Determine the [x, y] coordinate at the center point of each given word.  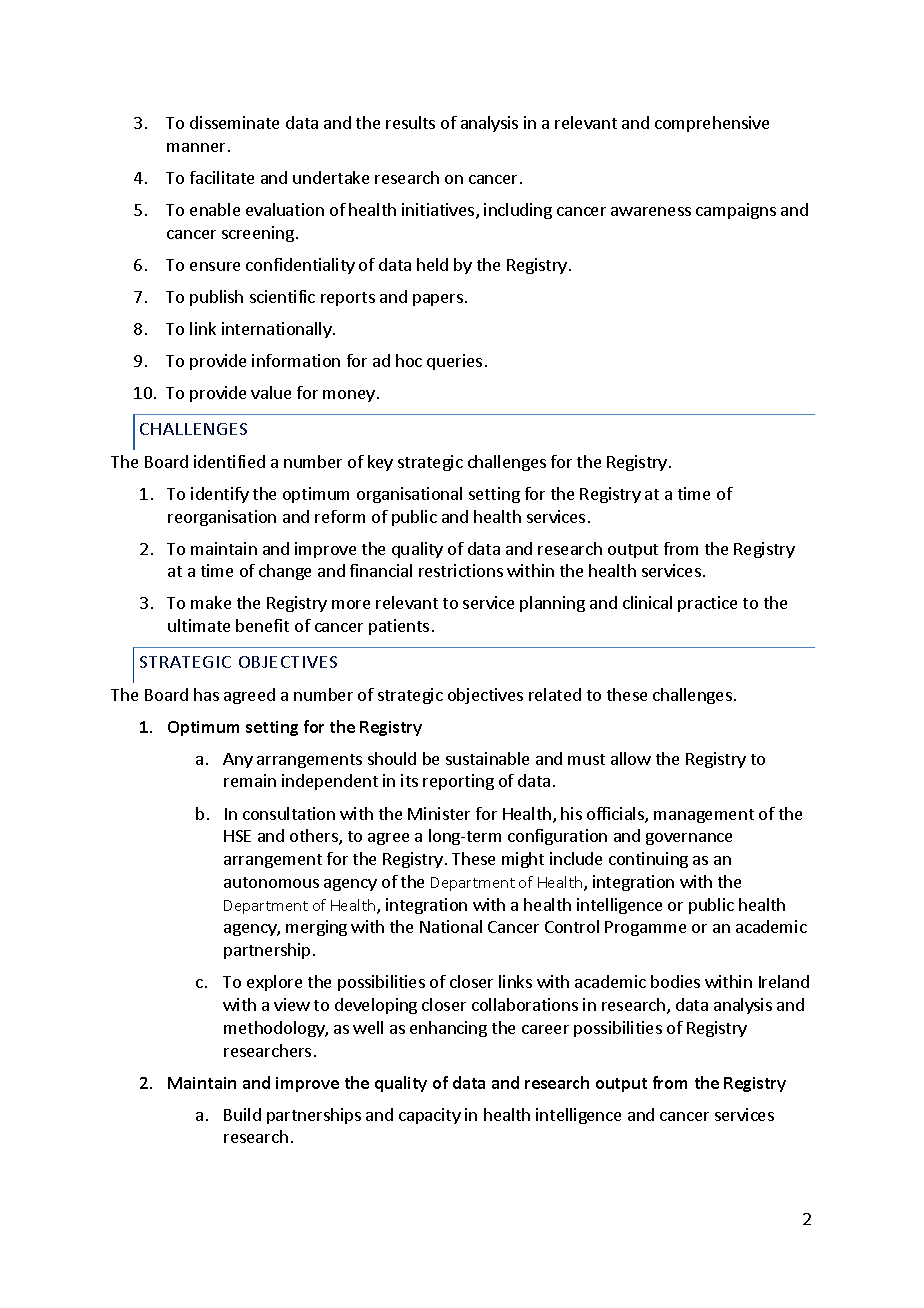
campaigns [736, 211]
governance [689, 839]
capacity [430, 1116]
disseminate [234, 122]
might [523, 860]
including [518, 211]
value [271, 392]
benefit [262, 625]
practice [707, 604]
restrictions [461, 570]
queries [454, 362]
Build [242, 1114]
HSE [237, 836]
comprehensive [712, 124]
